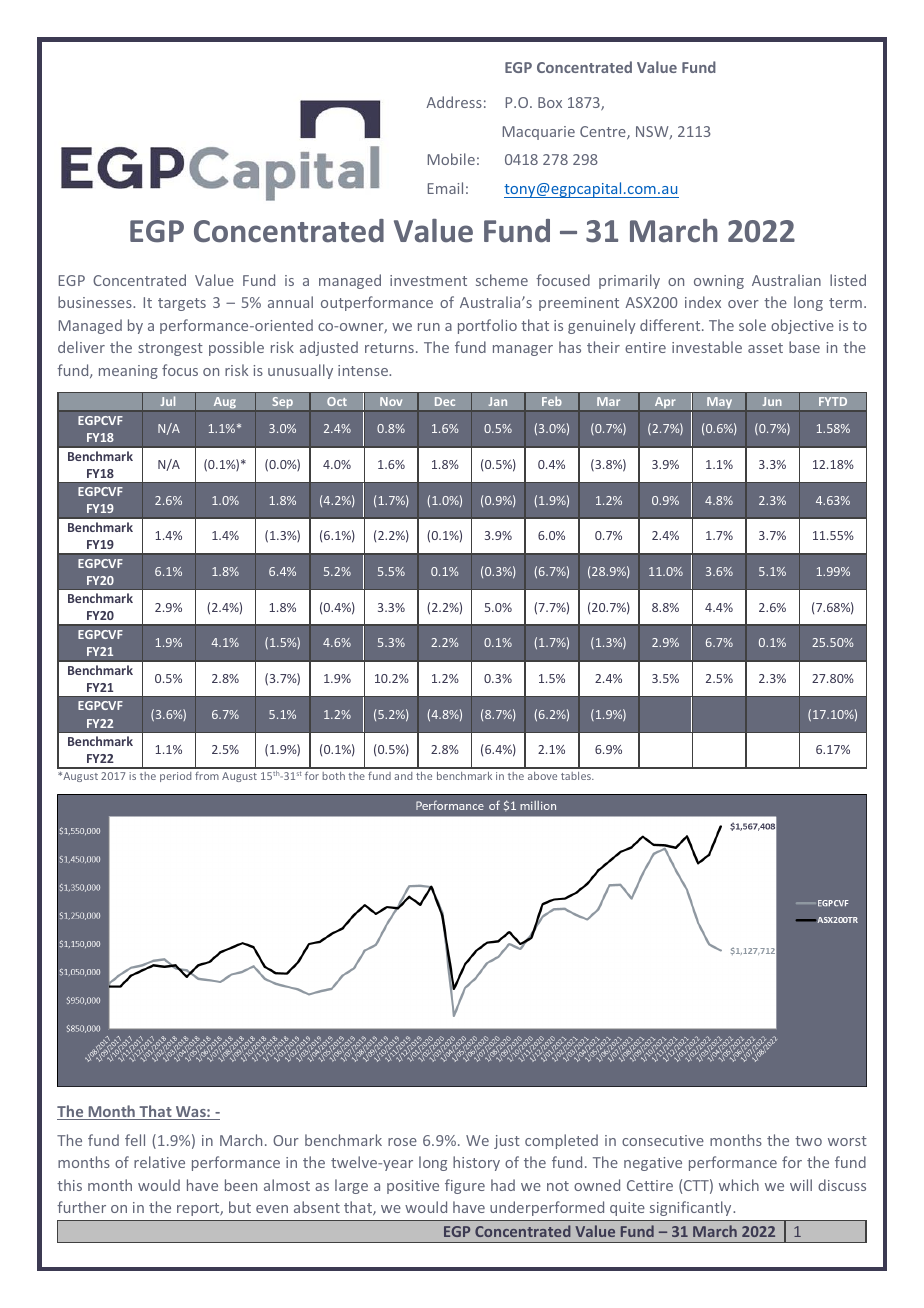  What do you see at coordinates (182, 304) in the screenshot?
I see `targets` at bounding box center [182, 304].
